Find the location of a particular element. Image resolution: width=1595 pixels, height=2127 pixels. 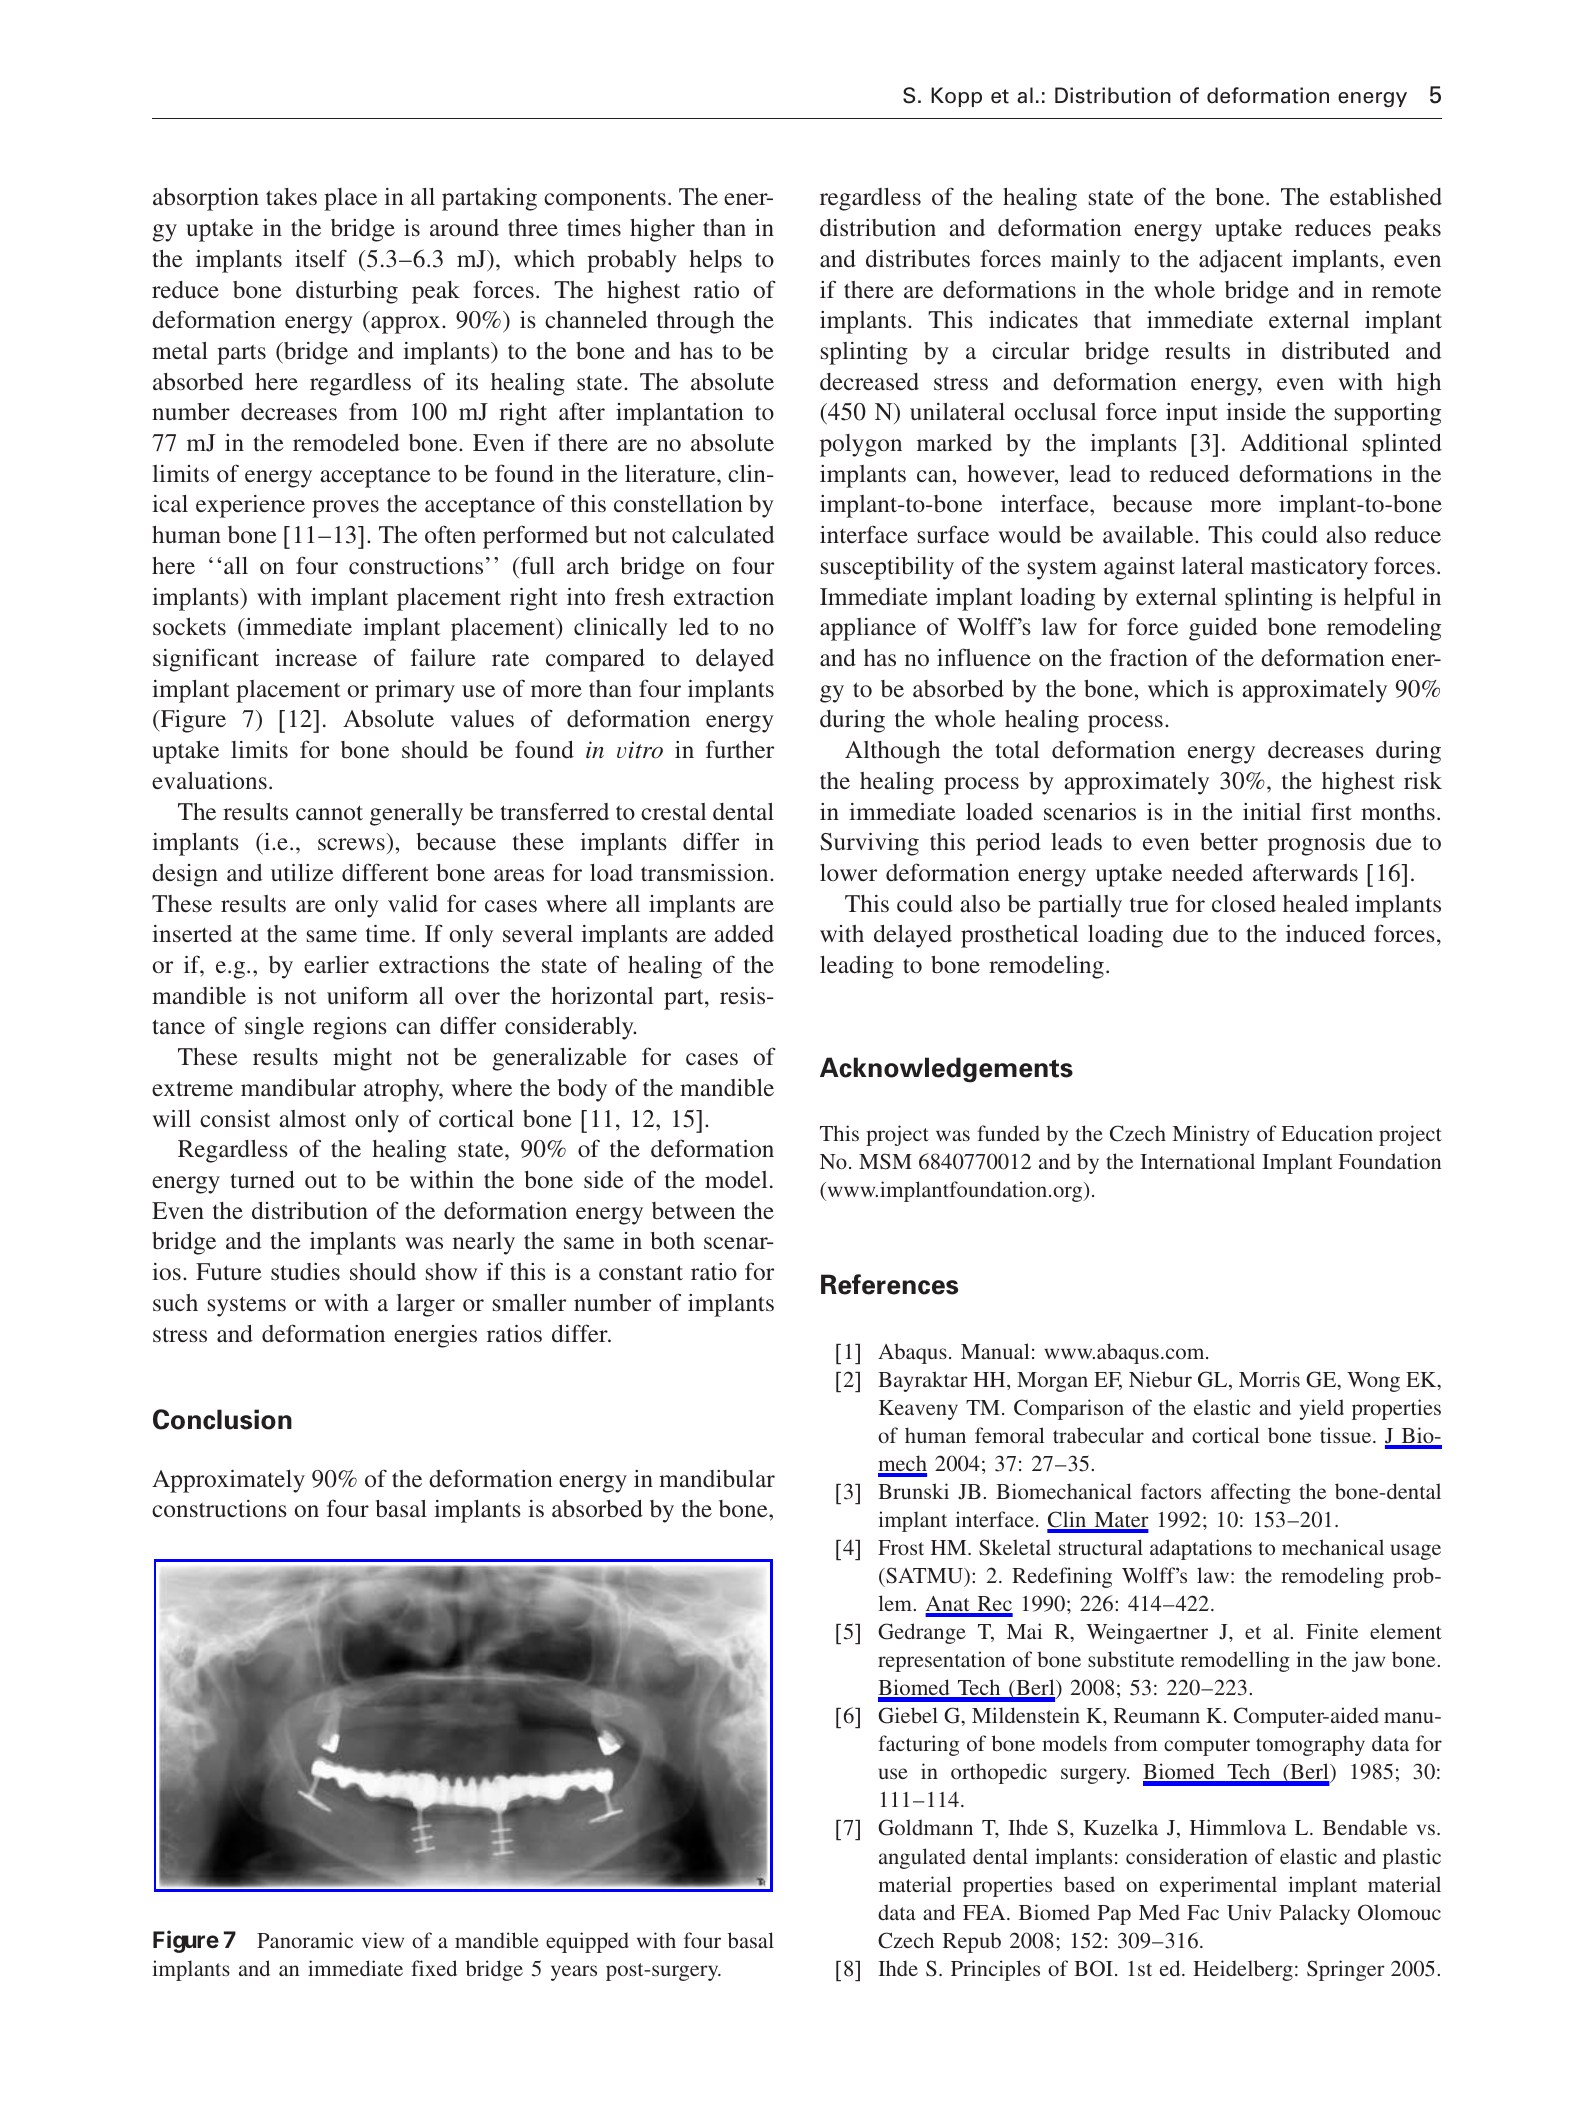

cannot is located at coordinates (329, 812).
